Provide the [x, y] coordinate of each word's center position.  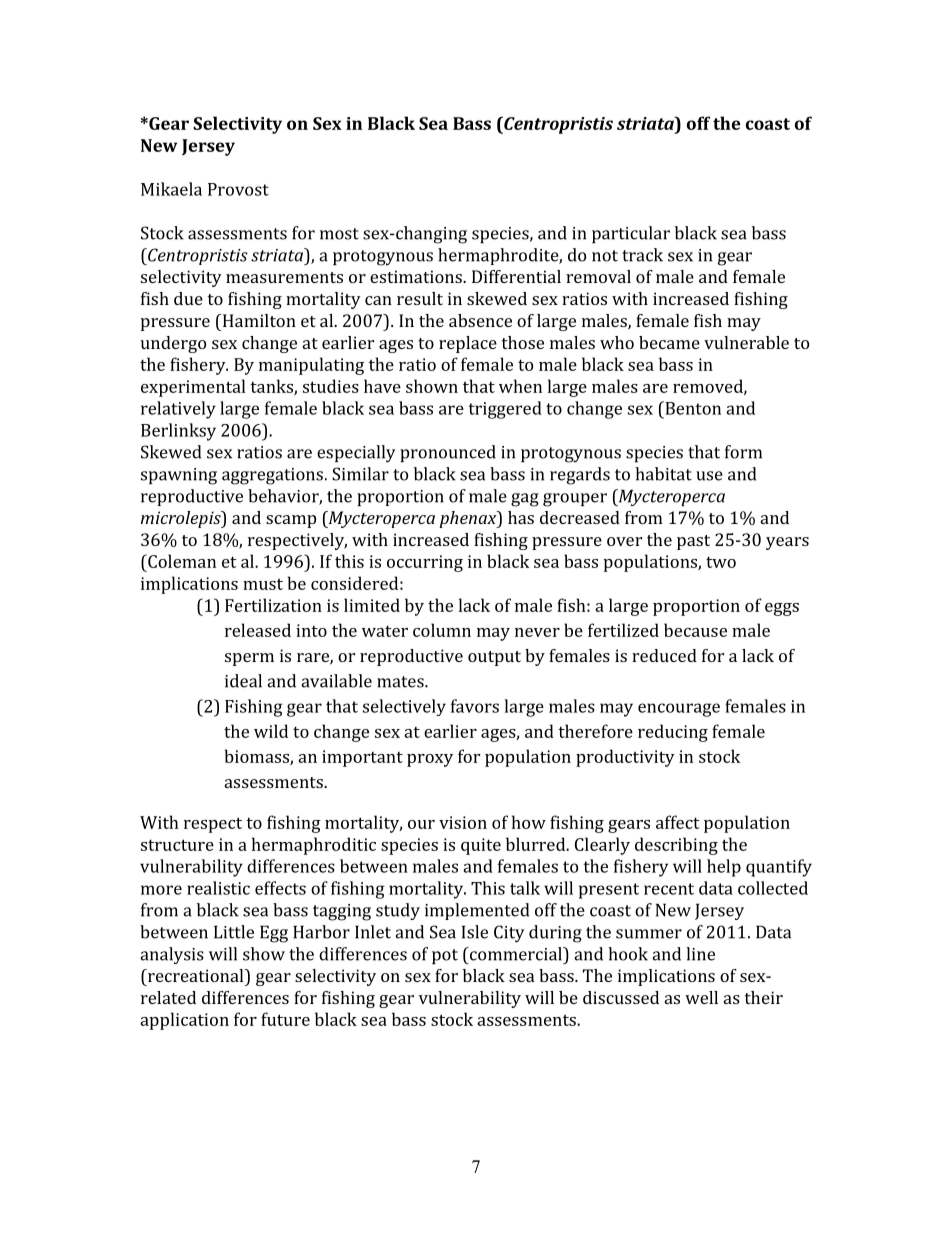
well [701, 997]
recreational [195, 975]
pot [445, 956]
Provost [238, 189]
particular [631, 234]
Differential [516, 276]
